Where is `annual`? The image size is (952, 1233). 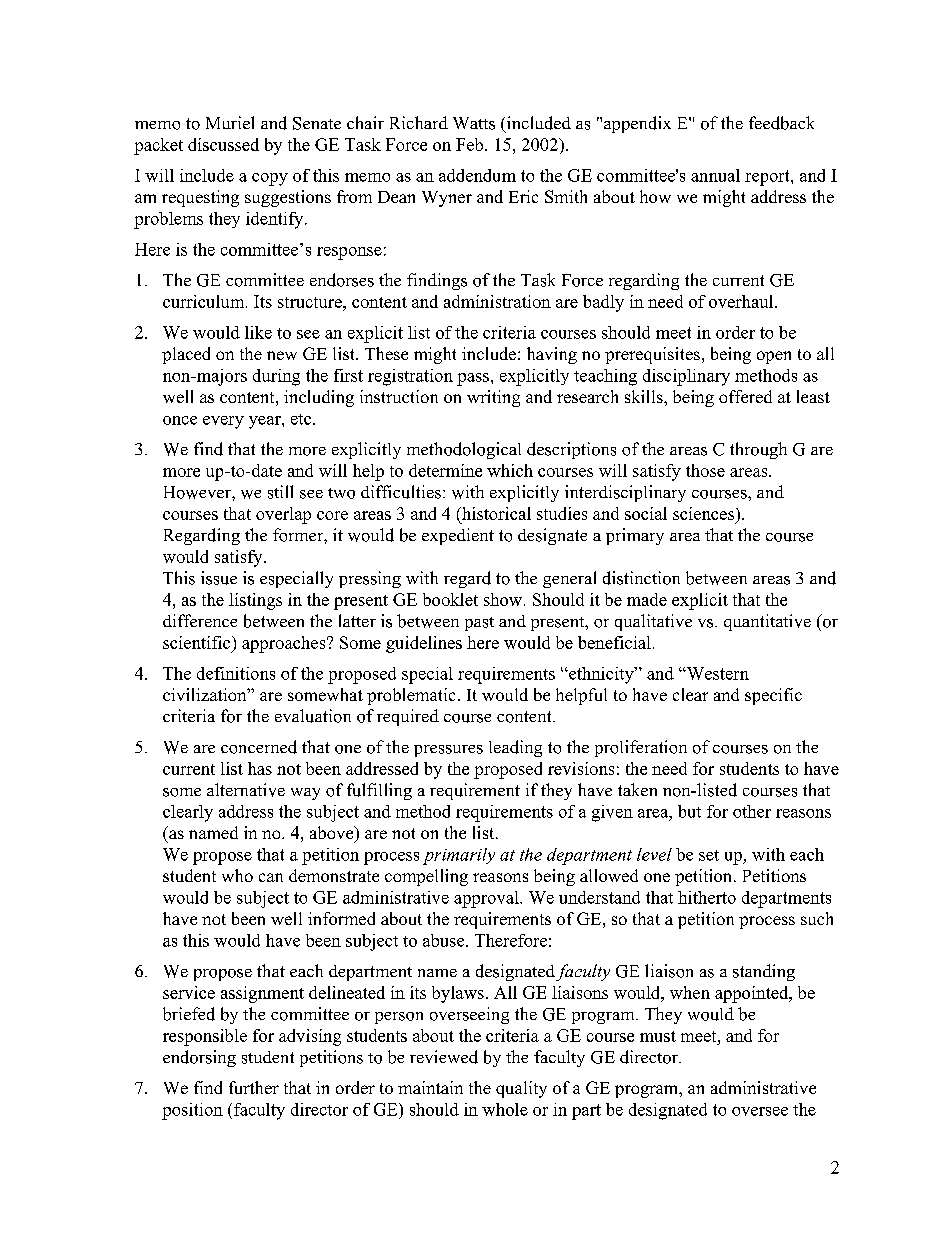 annual is located at coordinates (715, 175).
